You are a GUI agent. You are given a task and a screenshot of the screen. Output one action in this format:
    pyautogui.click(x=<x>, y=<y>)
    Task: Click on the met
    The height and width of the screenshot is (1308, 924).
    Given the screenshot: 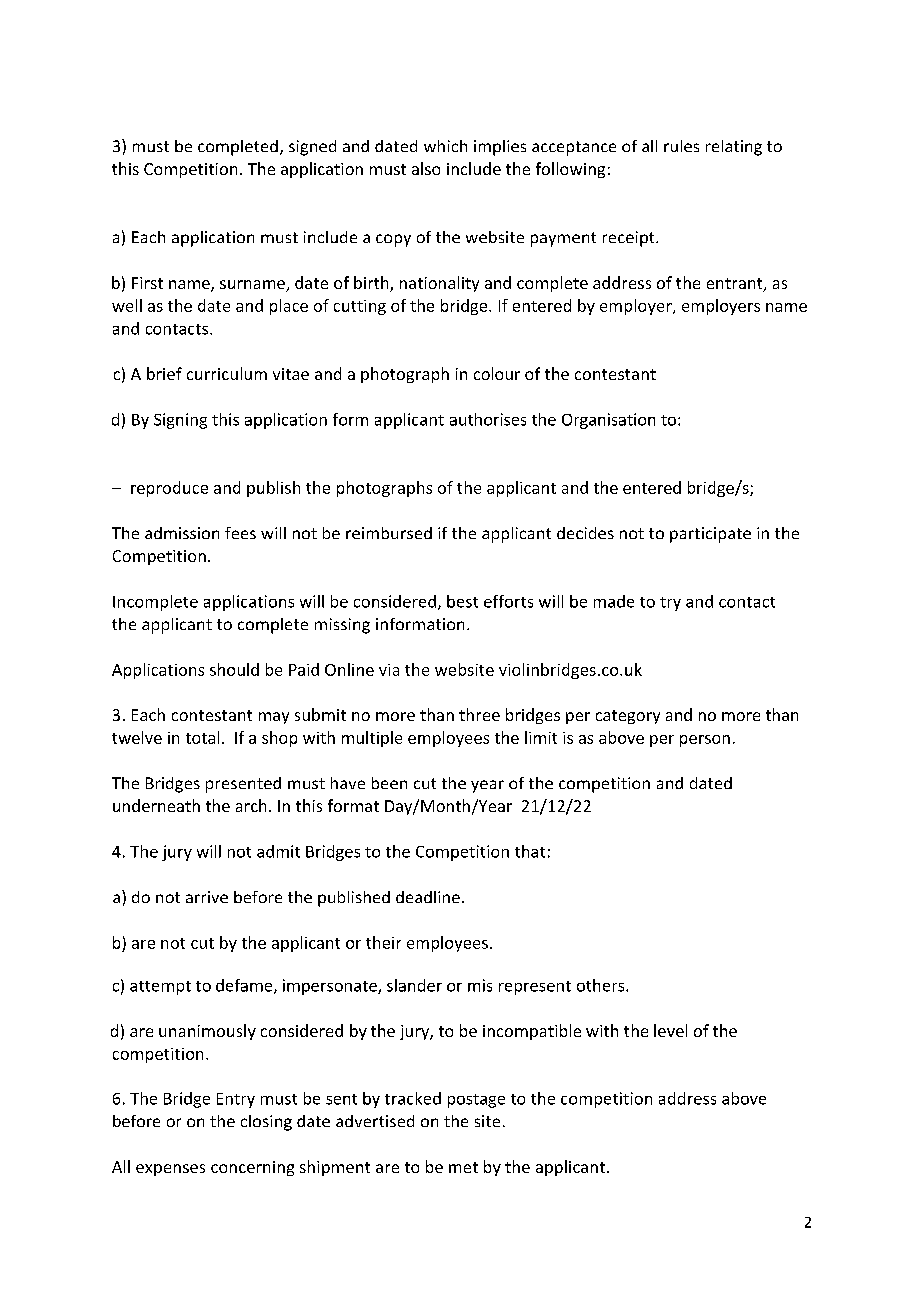 What is the action you would take?
    pyautogui.click(x=463, y=1167)
